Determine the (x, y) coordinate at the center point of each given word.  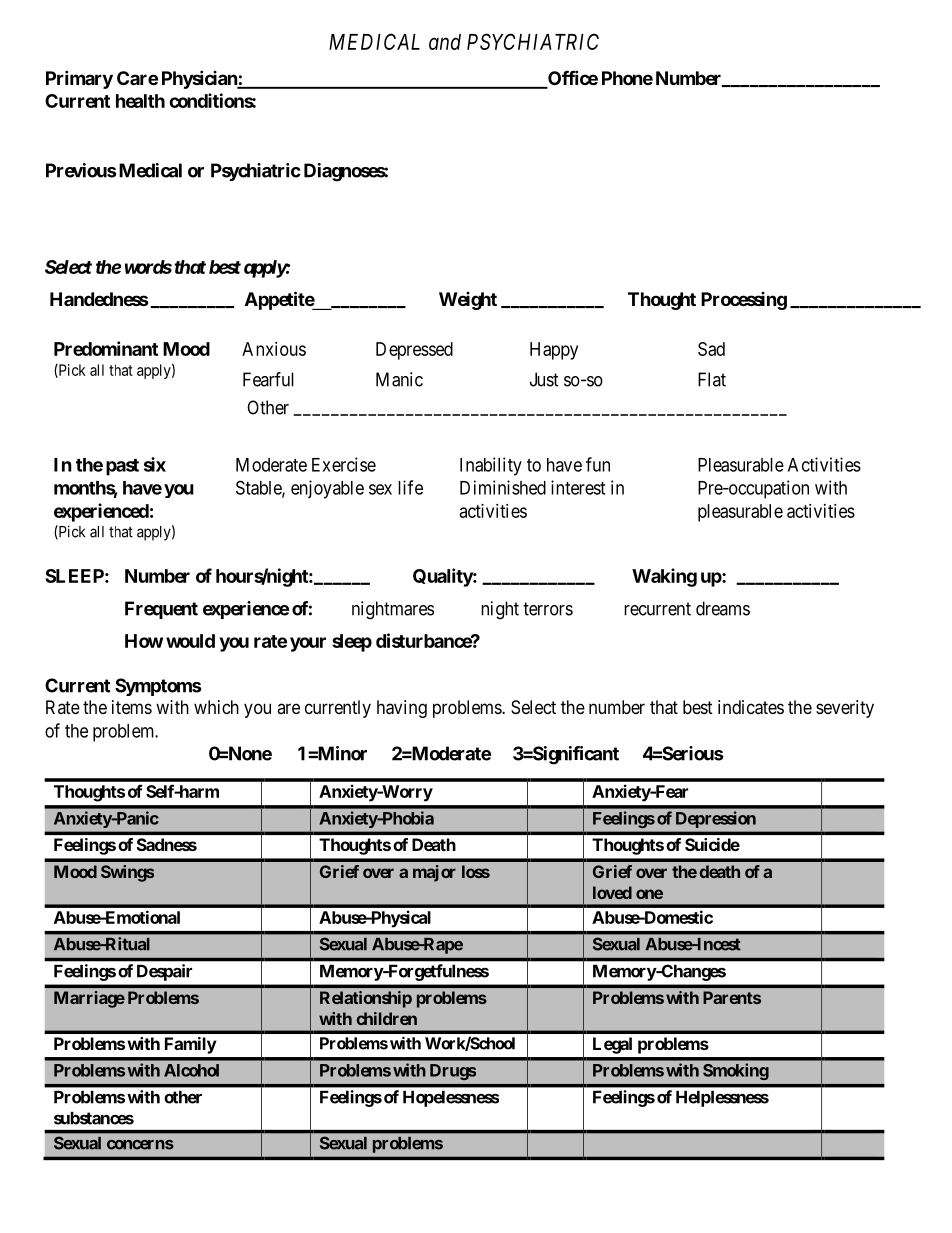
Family (190, 1045)
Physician (200, 79)
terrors (548, 609)
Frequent (161, 610)
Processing (744, 301)
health (140, 101)
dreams (723, 608)
